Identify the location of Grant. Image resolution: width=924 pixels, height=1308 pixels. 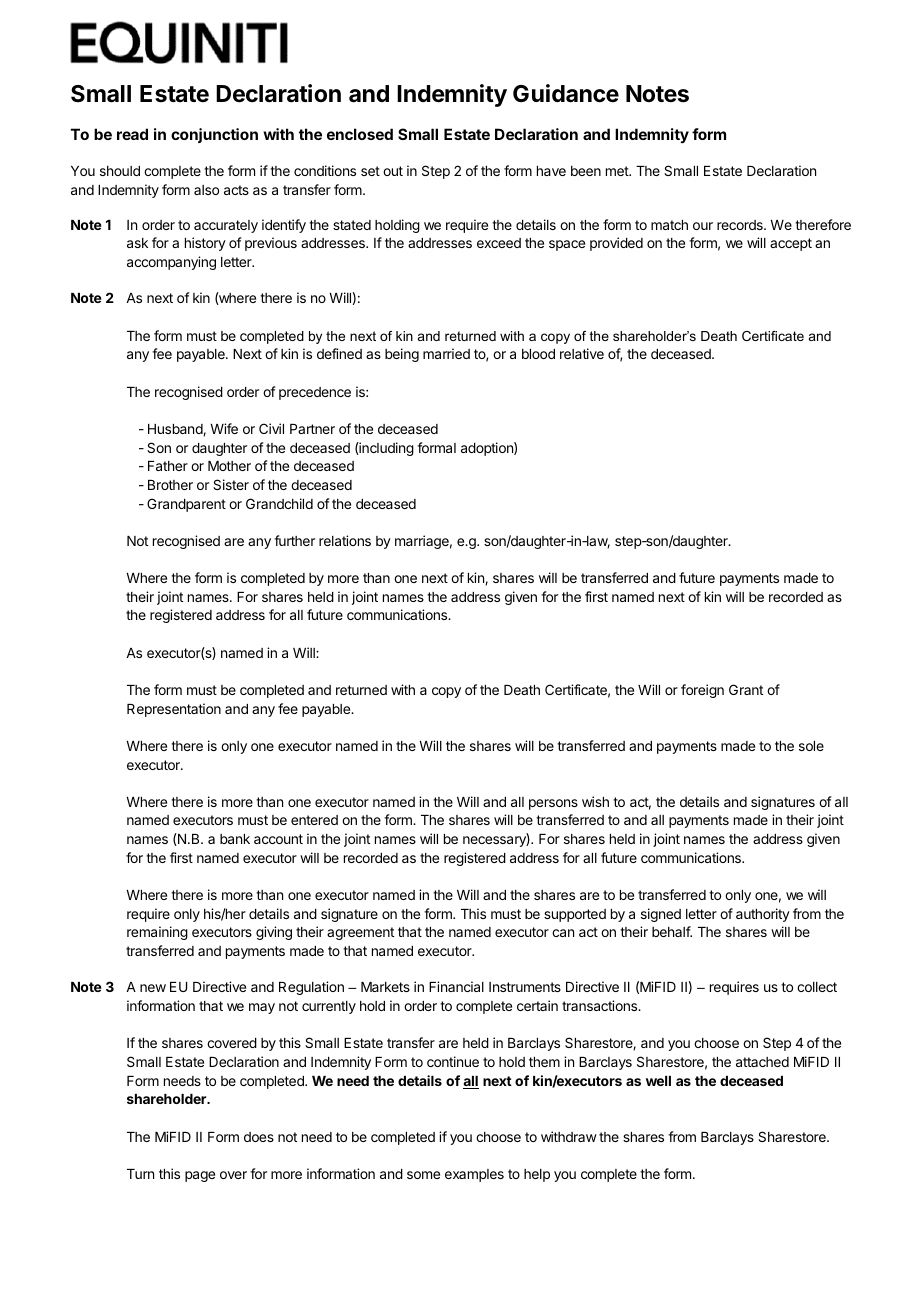
(746, 689).
